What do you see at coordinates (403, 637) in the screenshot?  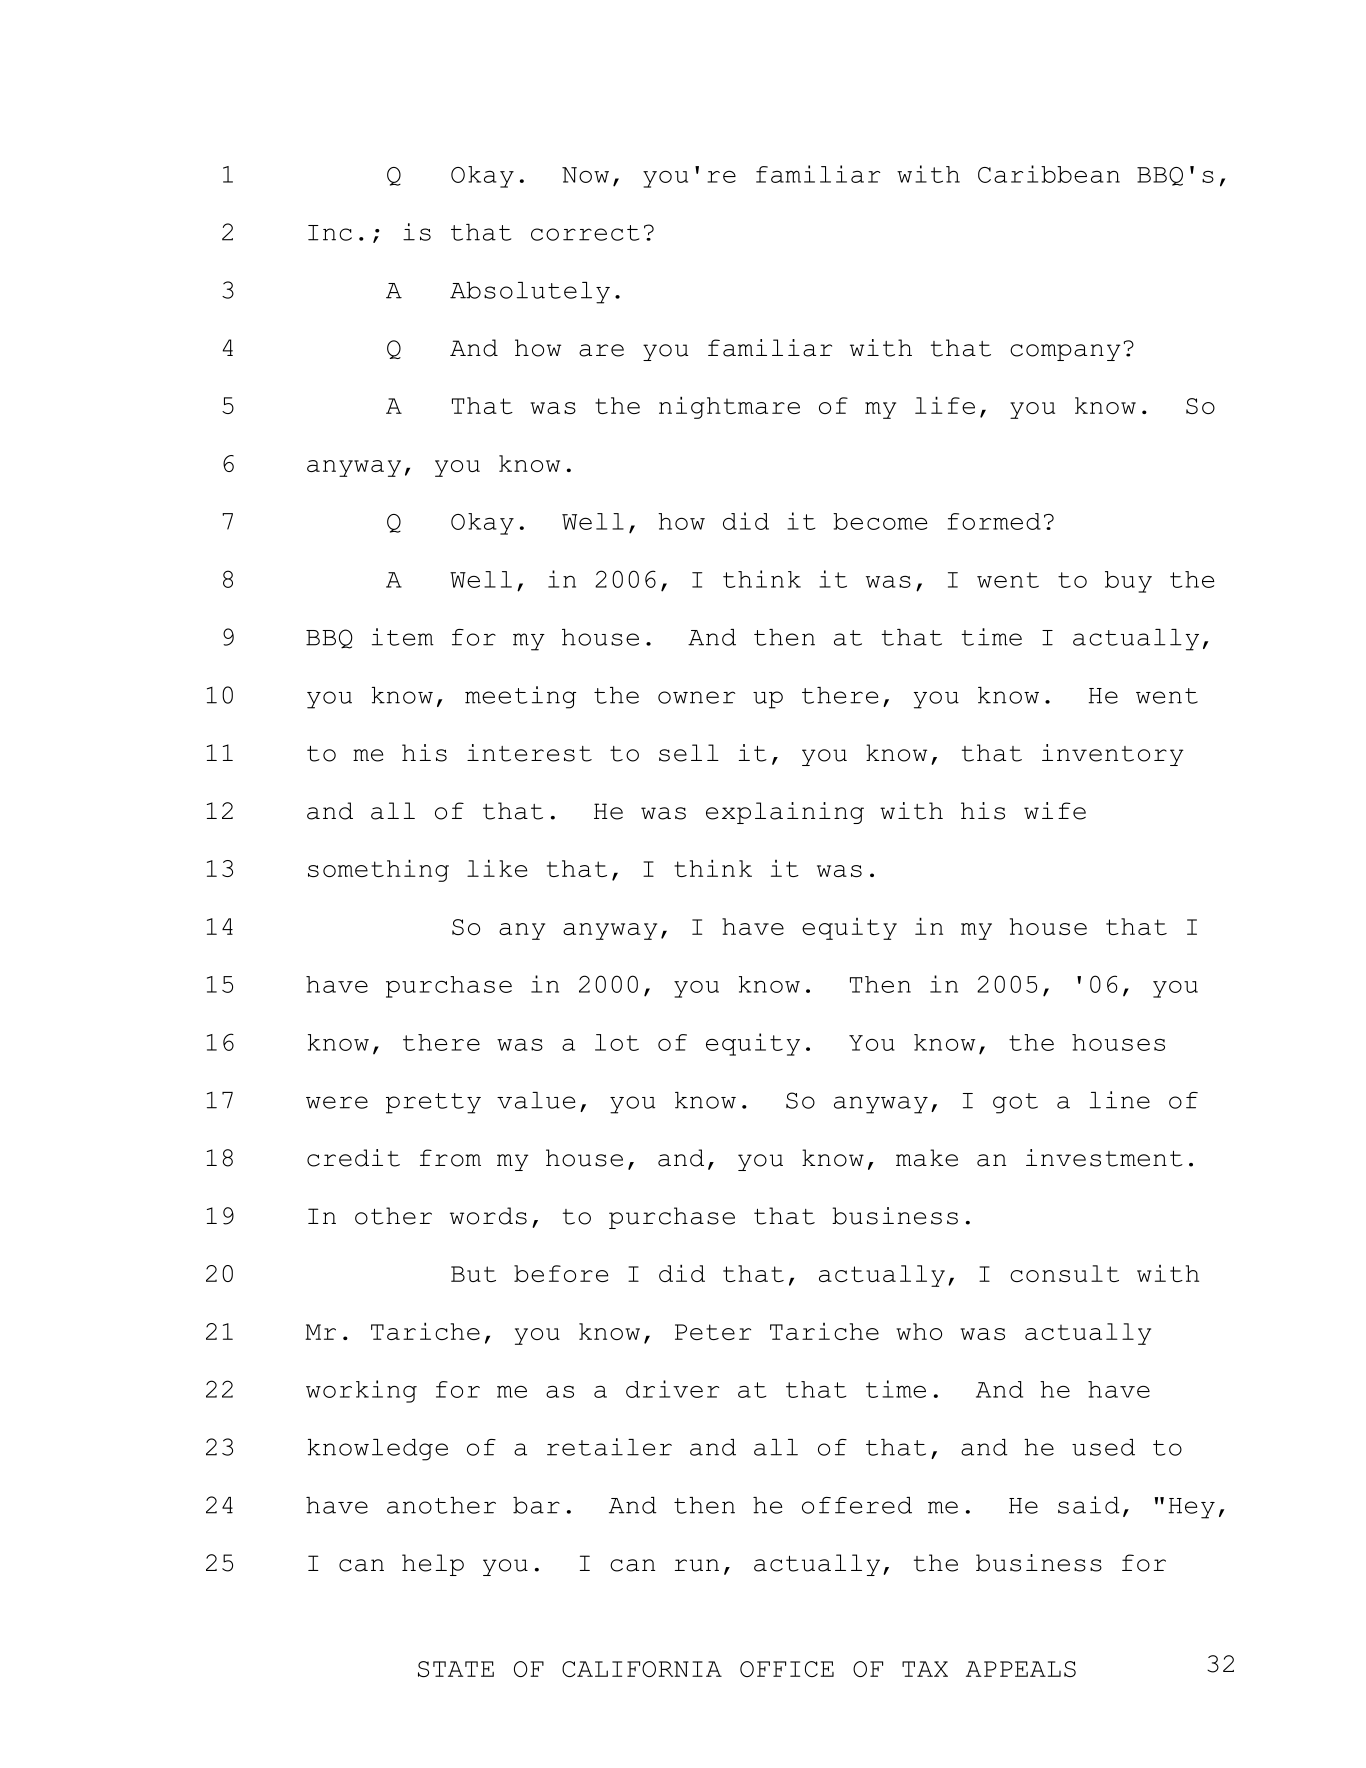 I see `item` at bounding box center [403, 637].
